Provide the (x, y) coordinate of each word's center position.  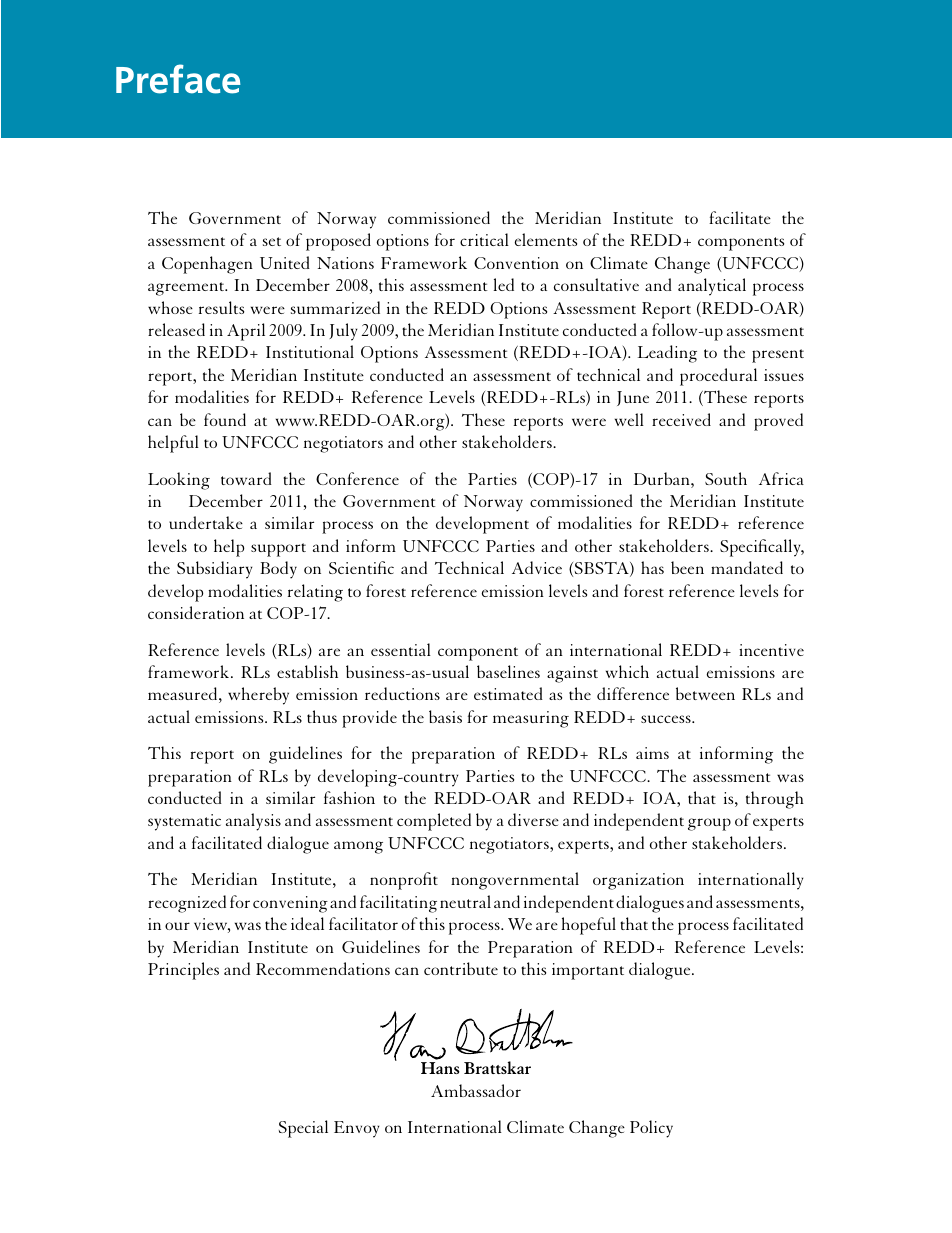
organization (638, 881)
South (726, 478)
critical (484, 239)
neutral (465, 901)
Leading (667, 354)
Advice (537, 567)
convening (290, 904)
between (705, 693)
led (504, 284)
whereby (258, 696)
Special (303, 1129)
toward (246, 478)
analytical (712, 287)
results (221, 307)
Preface (178, 79)
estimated (508, 693)
